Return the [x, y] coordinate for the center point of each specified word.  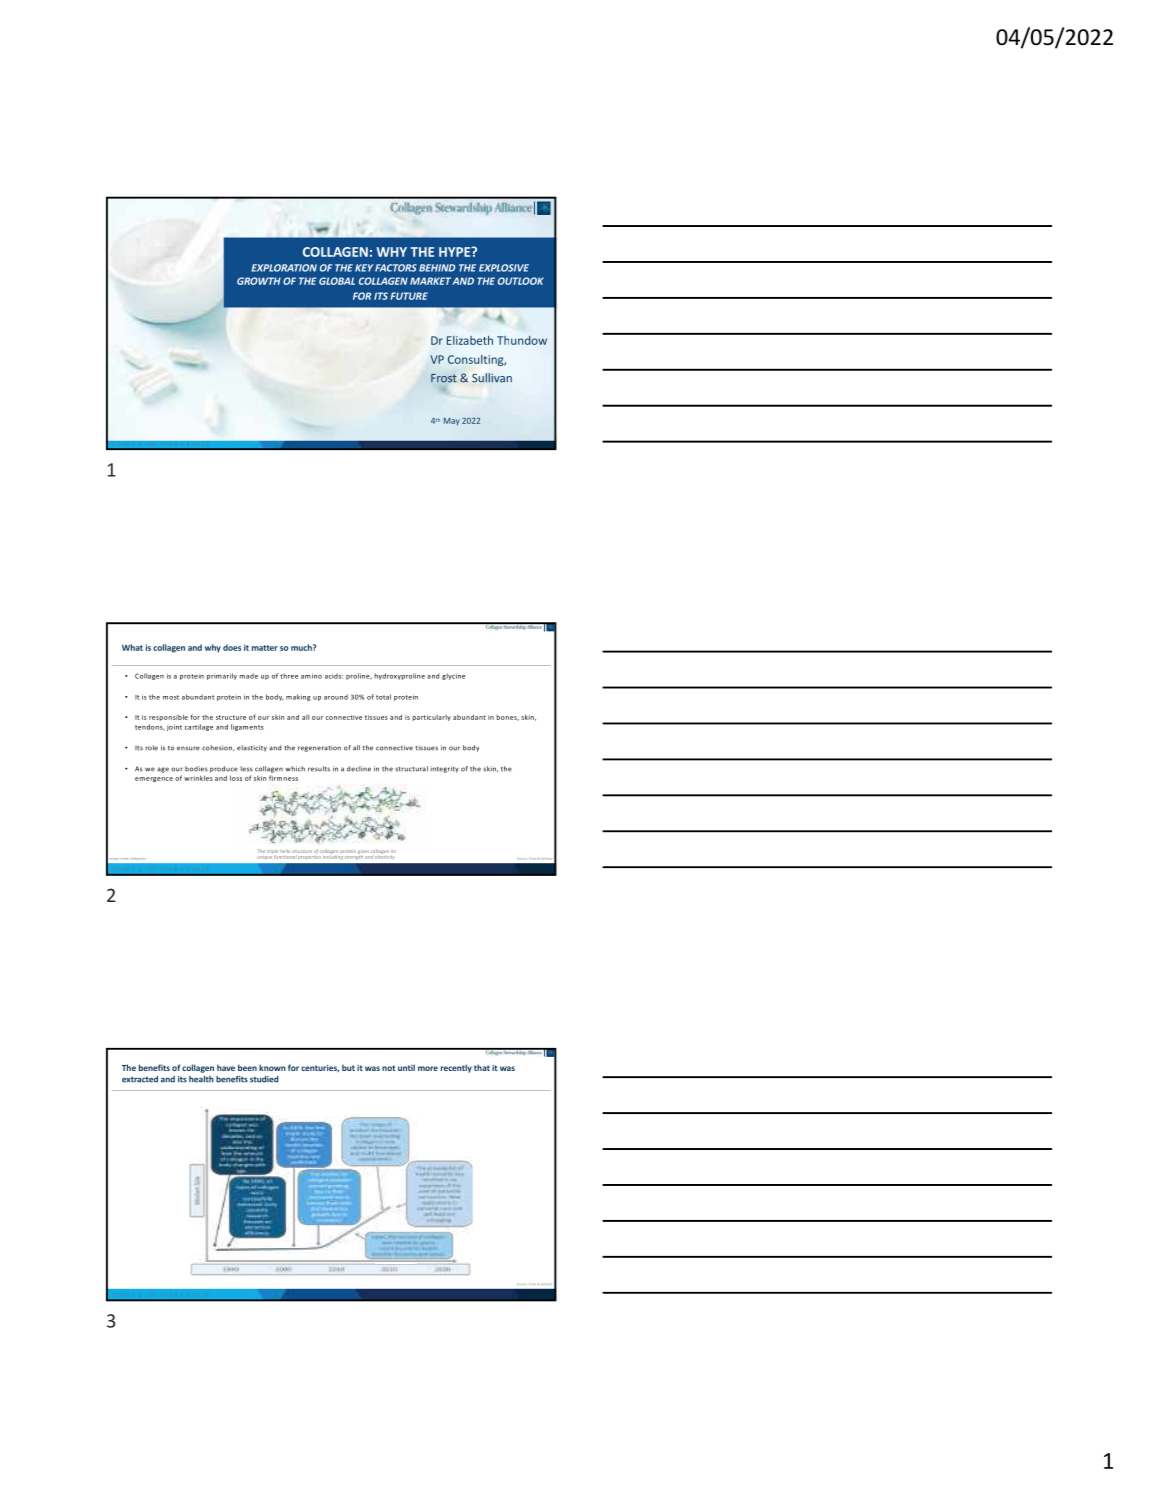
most [171, 697]
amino [311, 676]
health [201, 1079]
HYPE [456, 252]
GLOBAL [337, 281]
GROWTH [259, 281]
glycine [453, 676]
